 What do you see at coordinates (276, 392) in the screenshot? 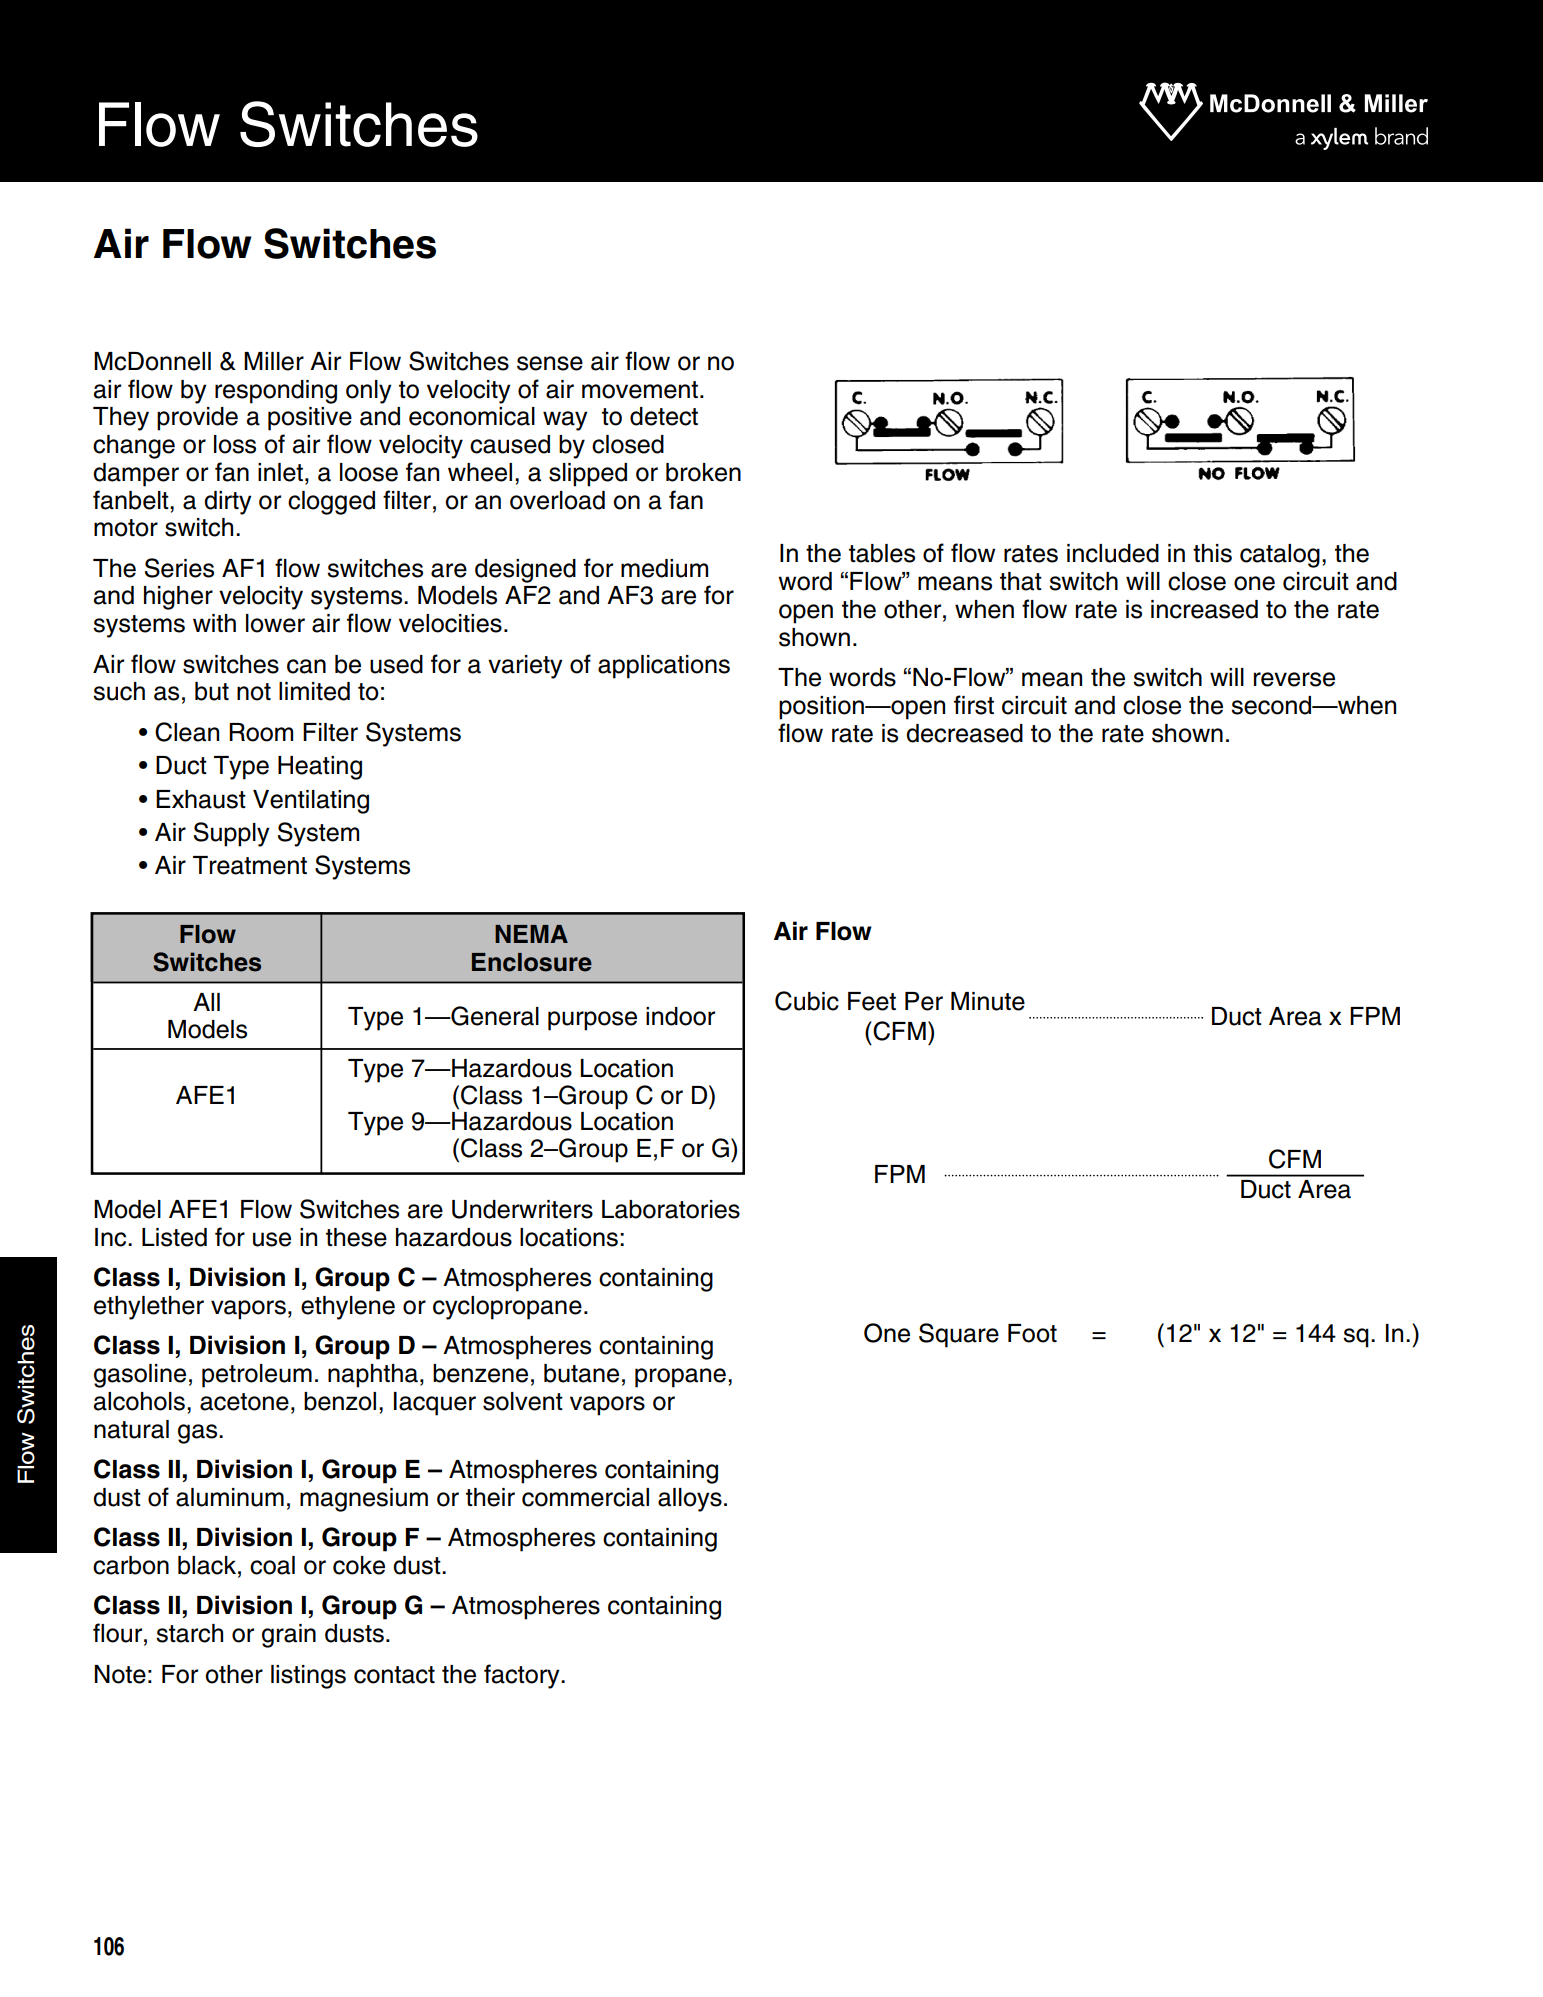
I see `responding` at bounding box center [276, 392].
